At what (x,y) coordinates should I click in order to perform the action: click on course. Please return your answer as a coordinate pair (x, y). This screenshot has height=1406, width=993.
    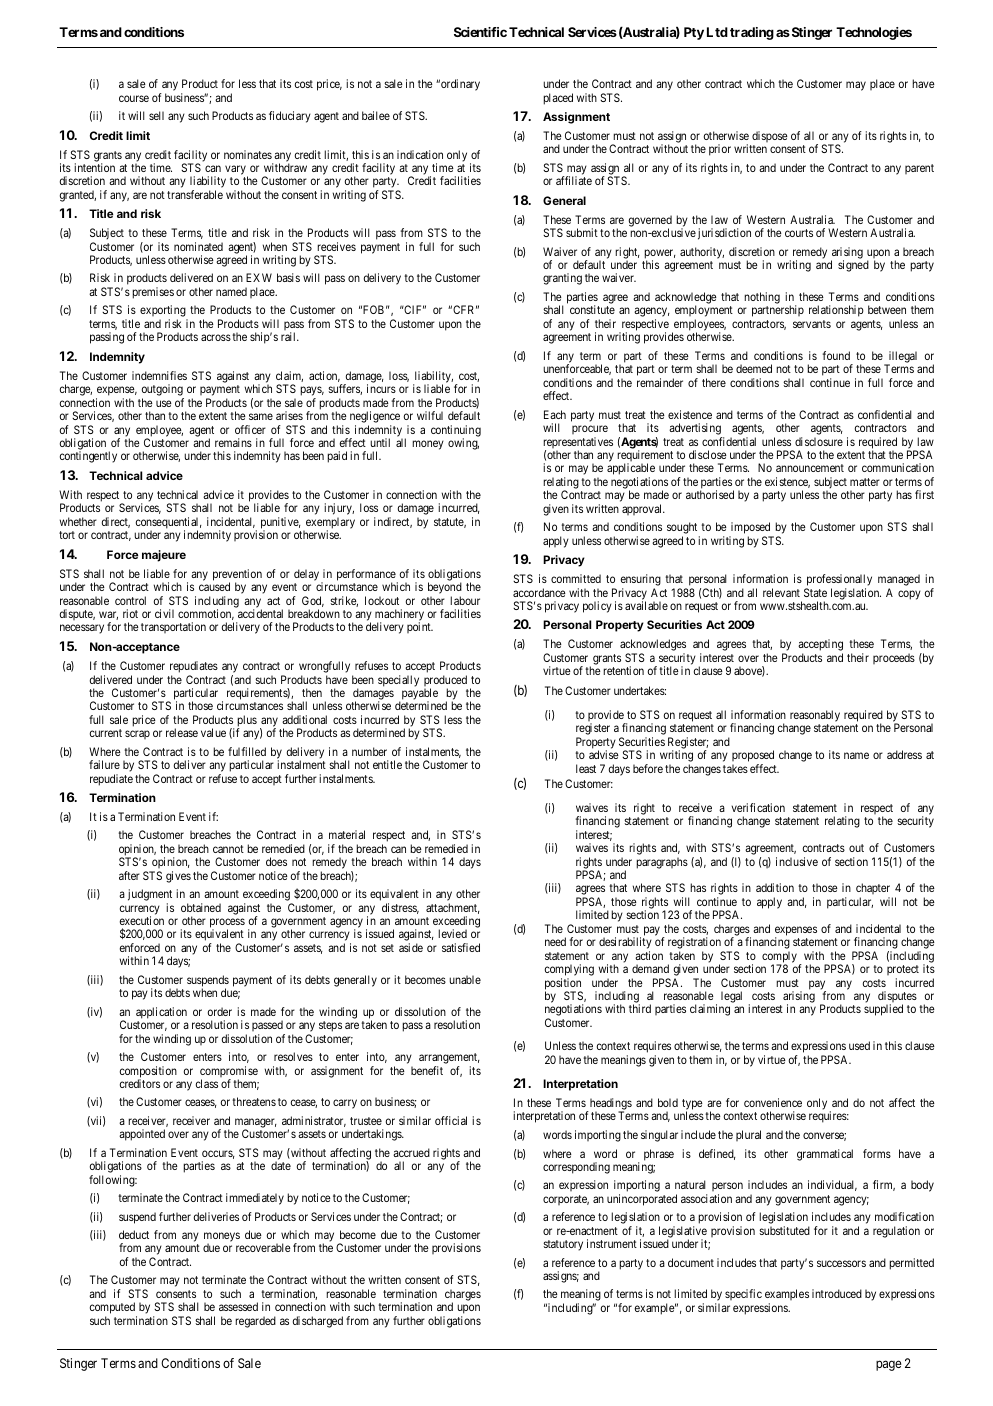
    Looking at the image, I should click on (134, 98).
